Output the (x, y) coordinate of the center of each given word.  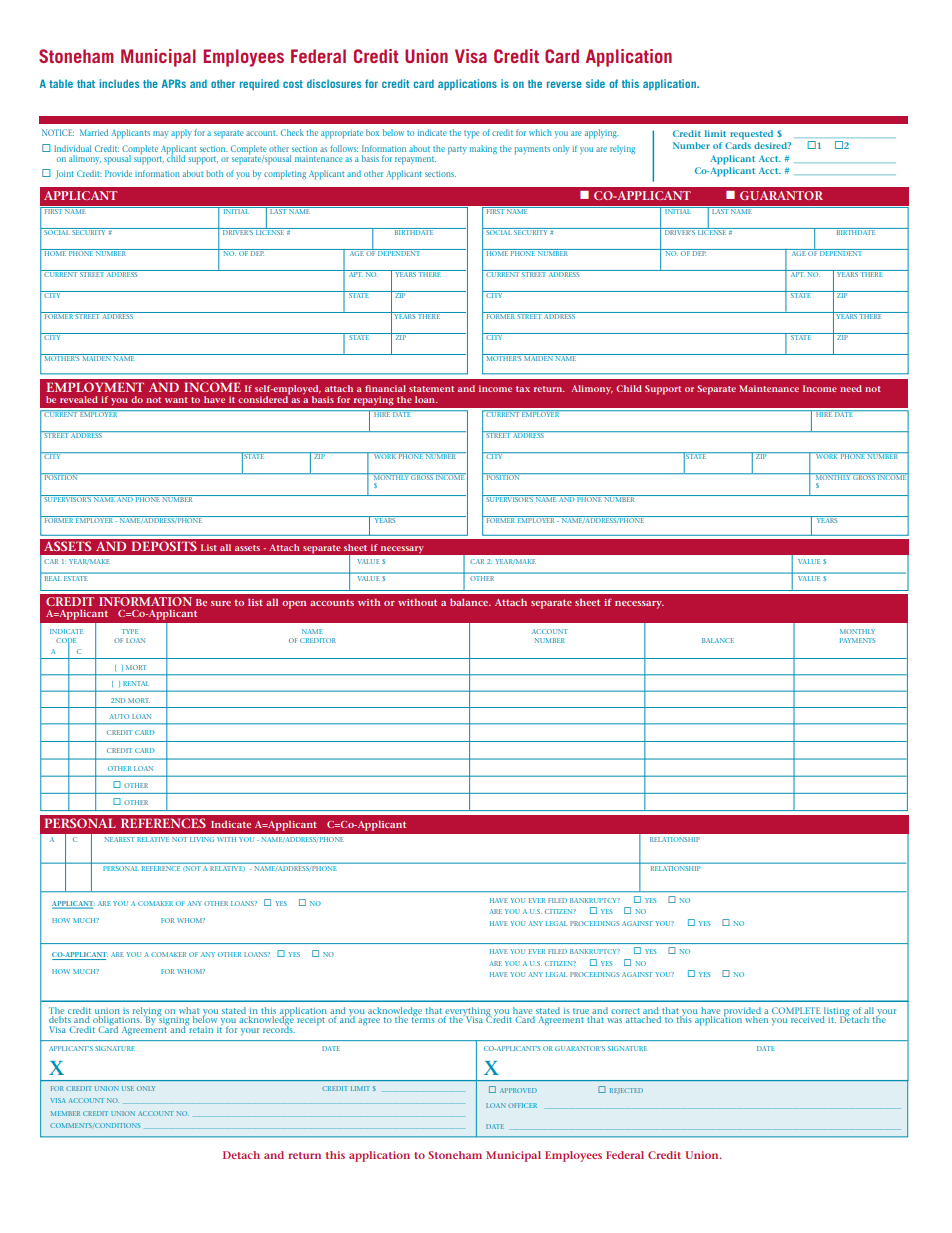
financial (385, 388)
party (457, 150)
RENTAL (136, 683)
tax (523, 389)
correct (625, 1011)
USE (128, 1088)
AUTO (119, 716)
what (189, 1012)
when (756, 1019)
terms (423, 1019)
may (160, 134)
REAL (52, 578)
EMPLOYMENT (95, 387)
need (851, 388)
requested (751, 135)
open (294, 605)
